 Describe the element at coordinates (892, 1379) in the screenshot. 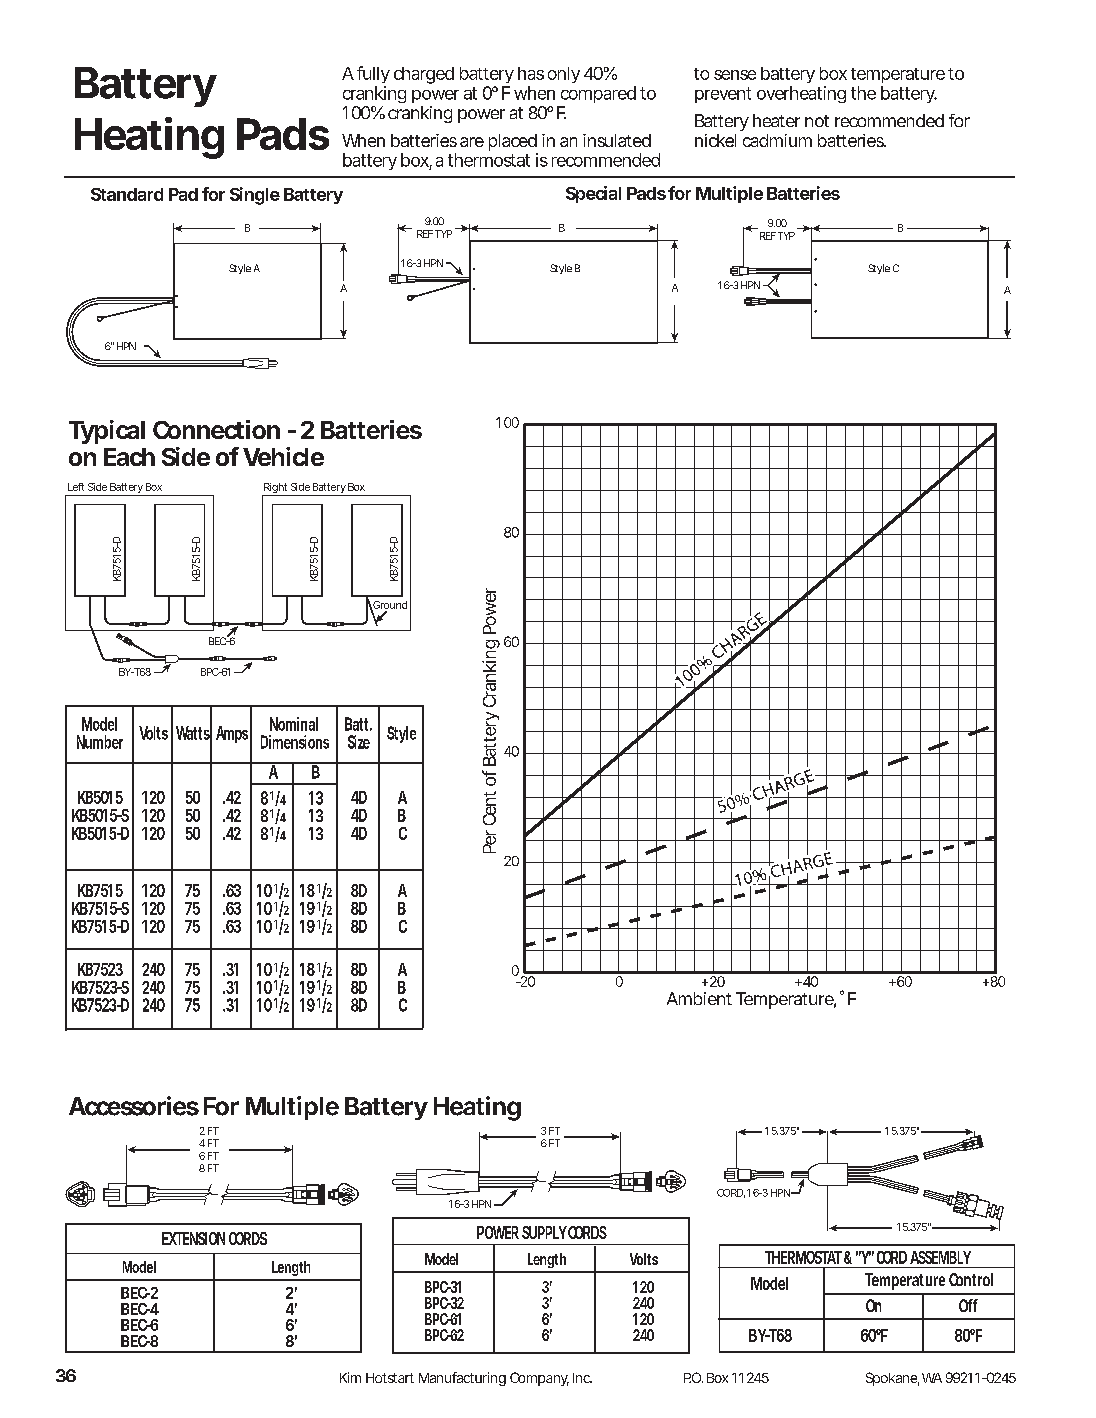

I see `Spokane` at that location.
